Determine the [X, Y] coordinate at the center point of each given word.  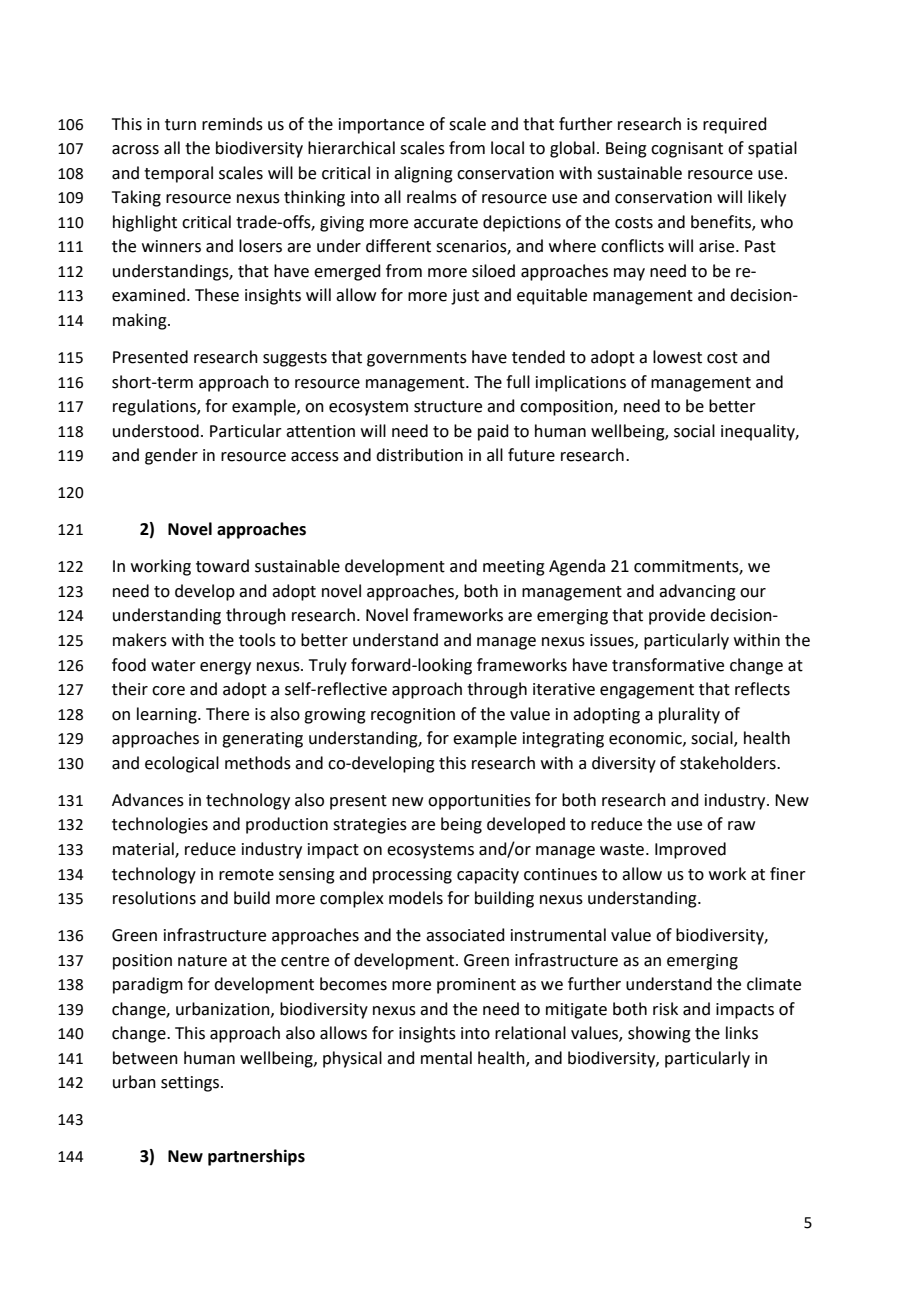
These [217, 295]
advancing [697, 592]
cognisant [687, 150]
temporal [178, 174]
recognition [413, 716]
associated [465, 935]
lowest [677, 357]
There [227, 714]
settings [191, 1084]
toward [222, 566]
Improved [690, 850]
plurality [689, 715]
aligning [423, 174]
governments [417, 359]
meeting [514, 568]
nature [202, 961]
